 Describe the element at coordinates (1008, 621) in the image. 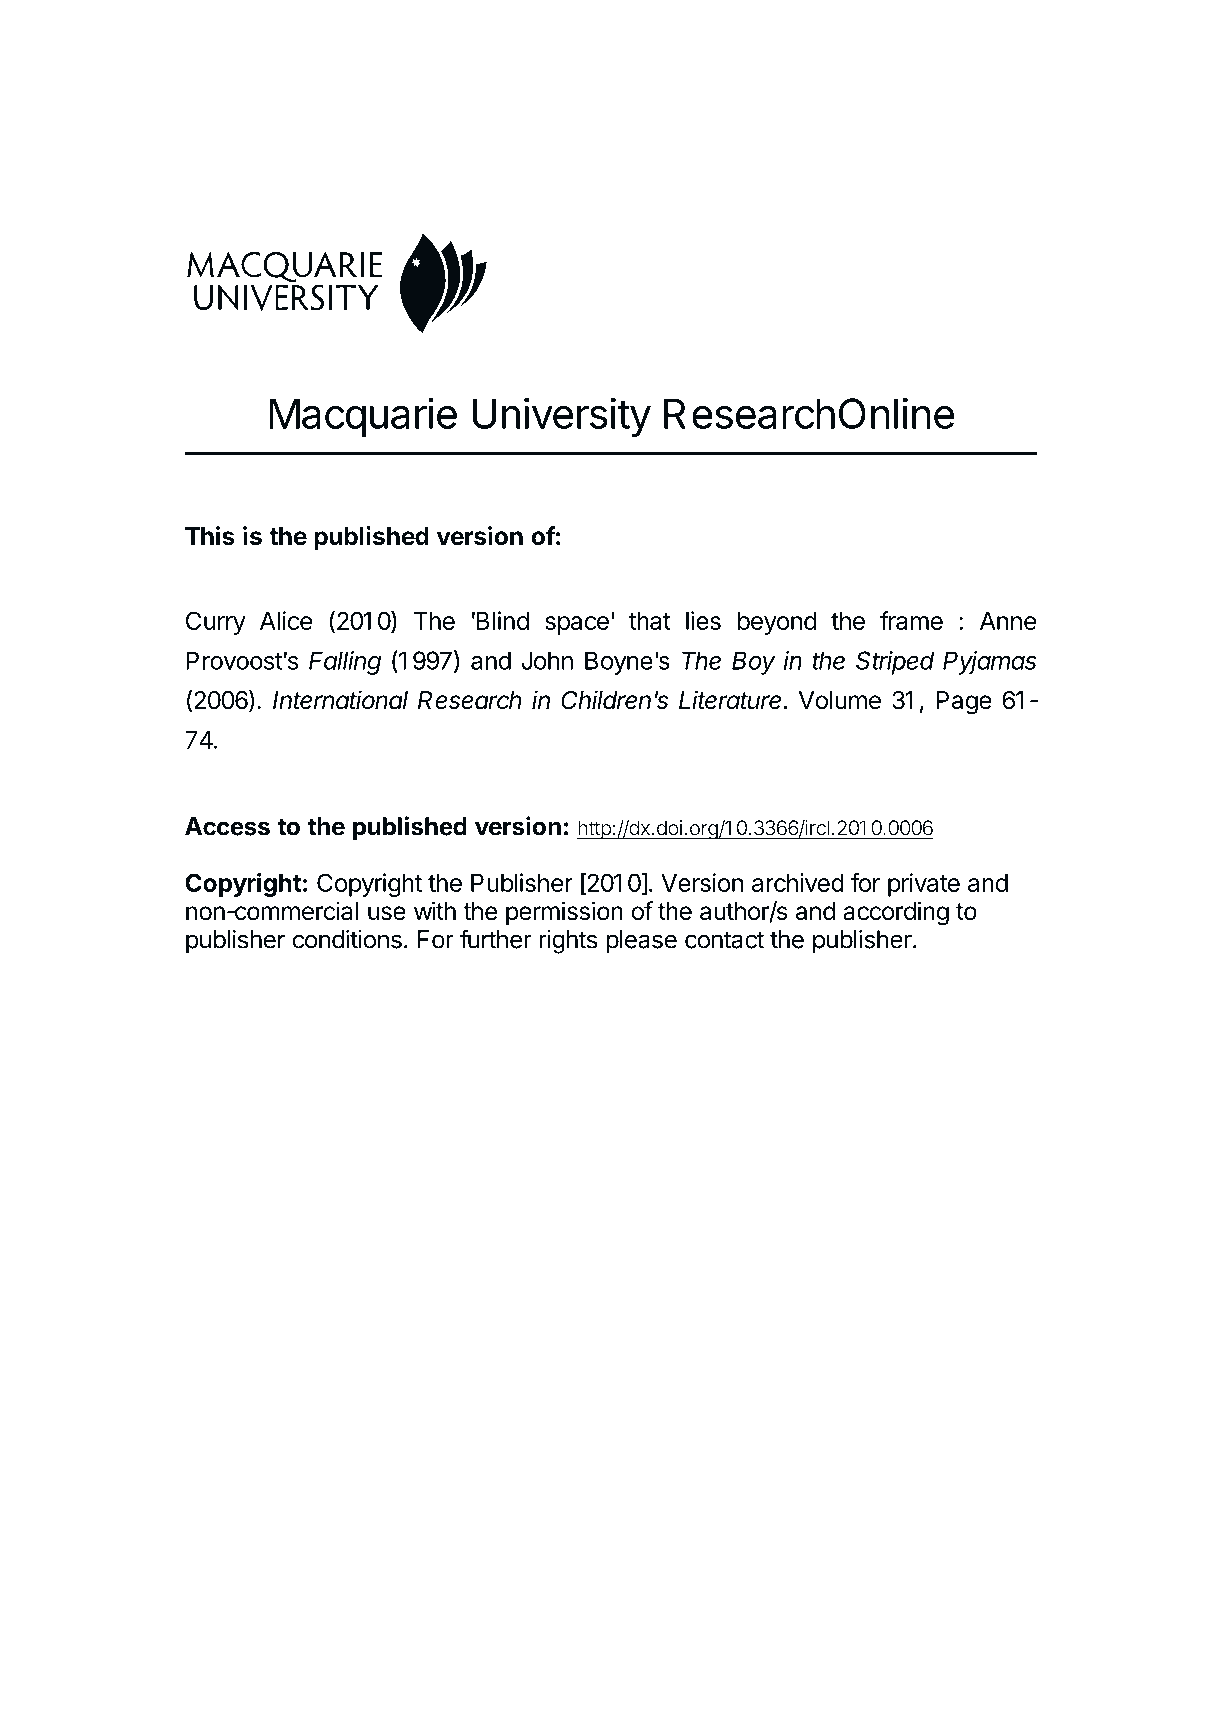

I see `Anne` at that location.
